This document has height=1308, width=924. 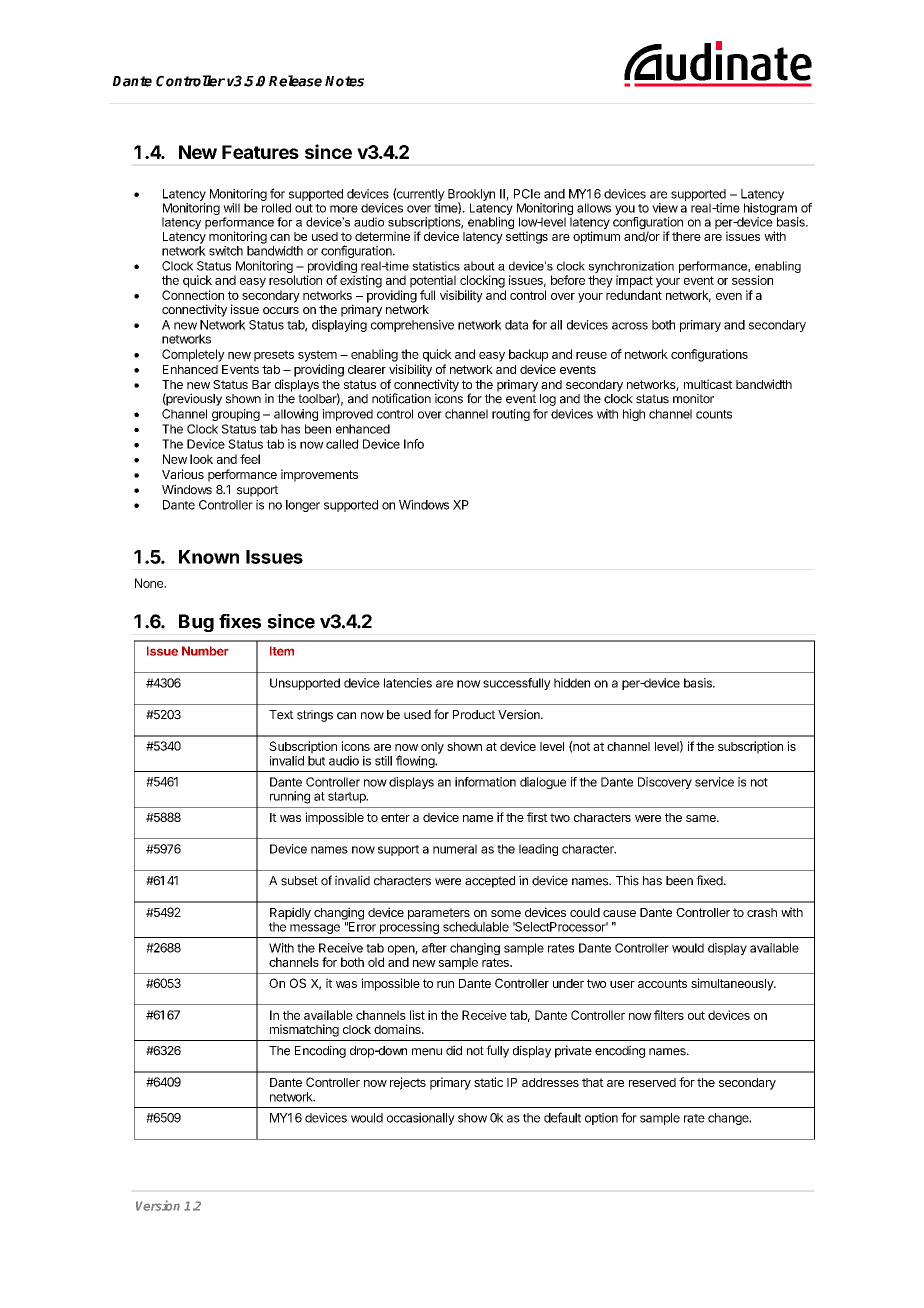 I want to click on numeral, so click(x=455, y=849).
